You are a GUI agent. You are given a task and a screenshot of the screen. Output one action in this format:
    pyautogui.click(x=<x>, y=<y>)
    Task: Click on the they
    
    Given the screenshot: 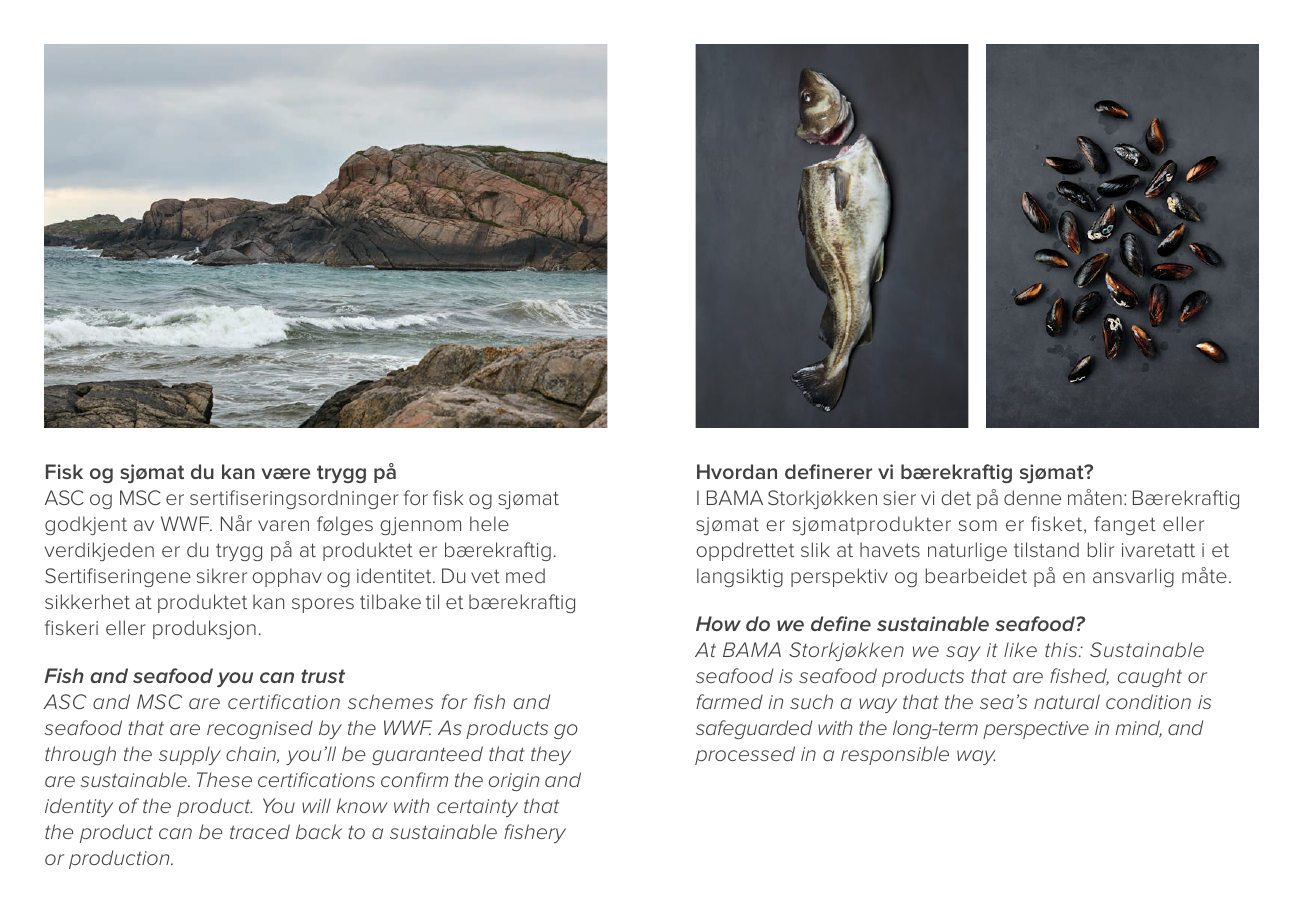 What is the action you would take?
    pyautogui.click(x=551, y=755)
